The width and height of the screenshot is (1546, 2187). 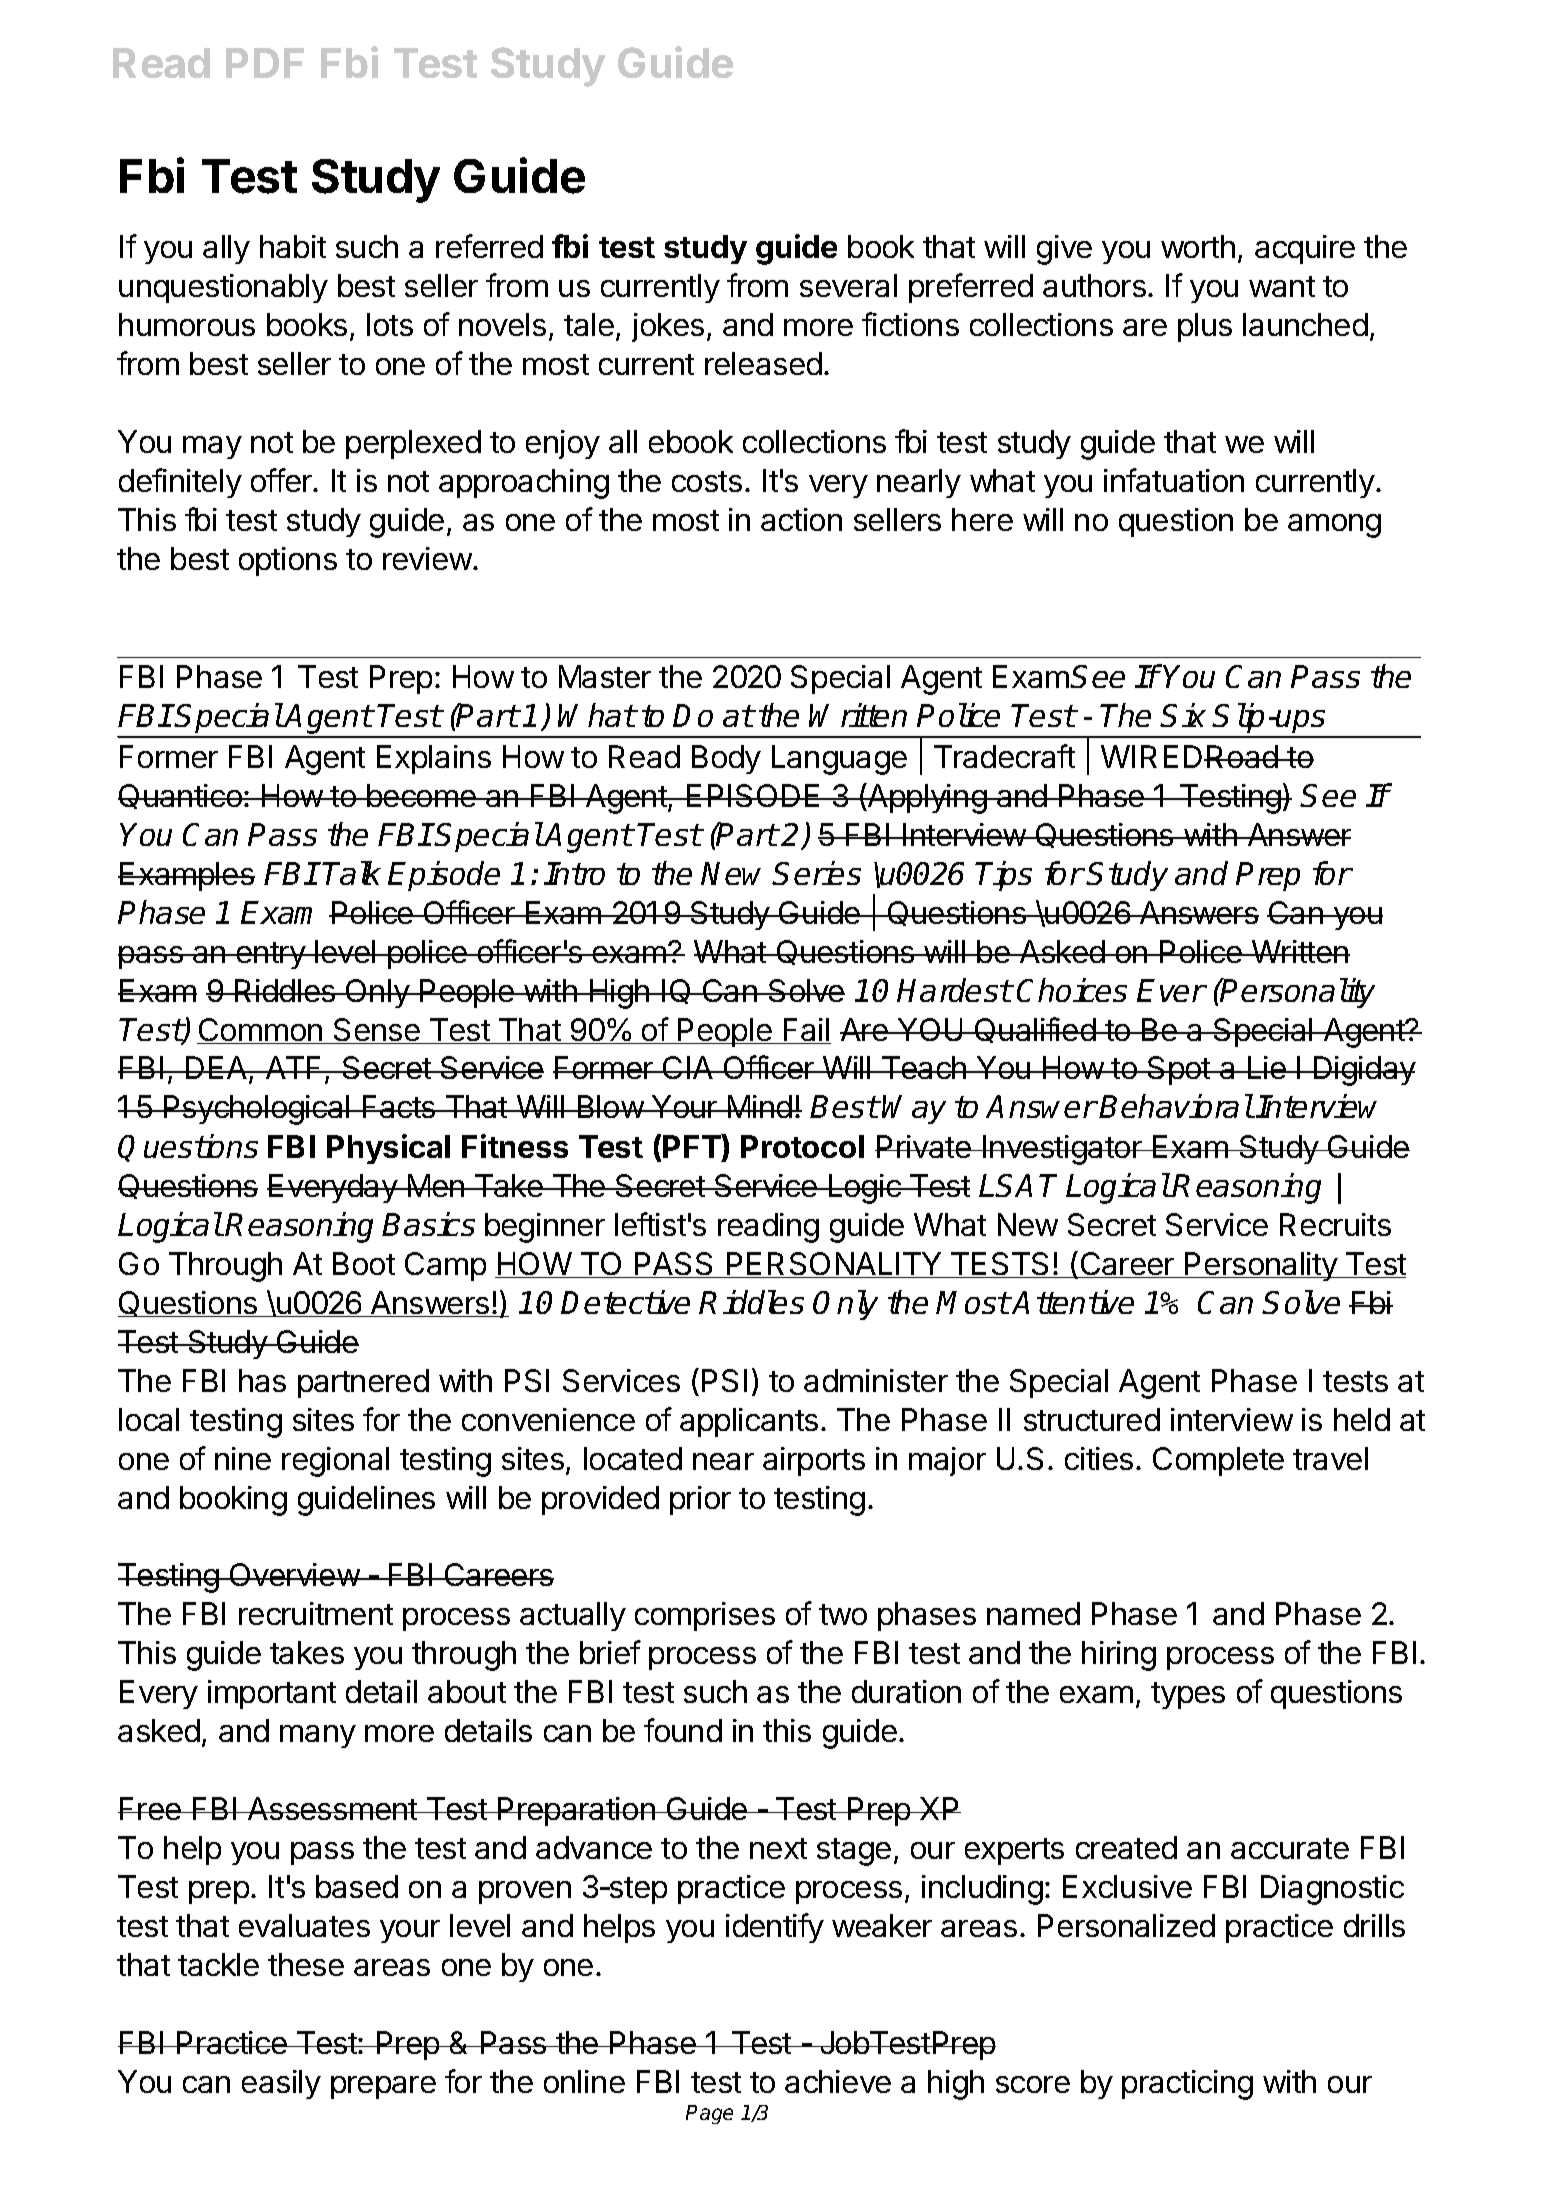 I want to click on PDF, so click(x=265, y=63).
